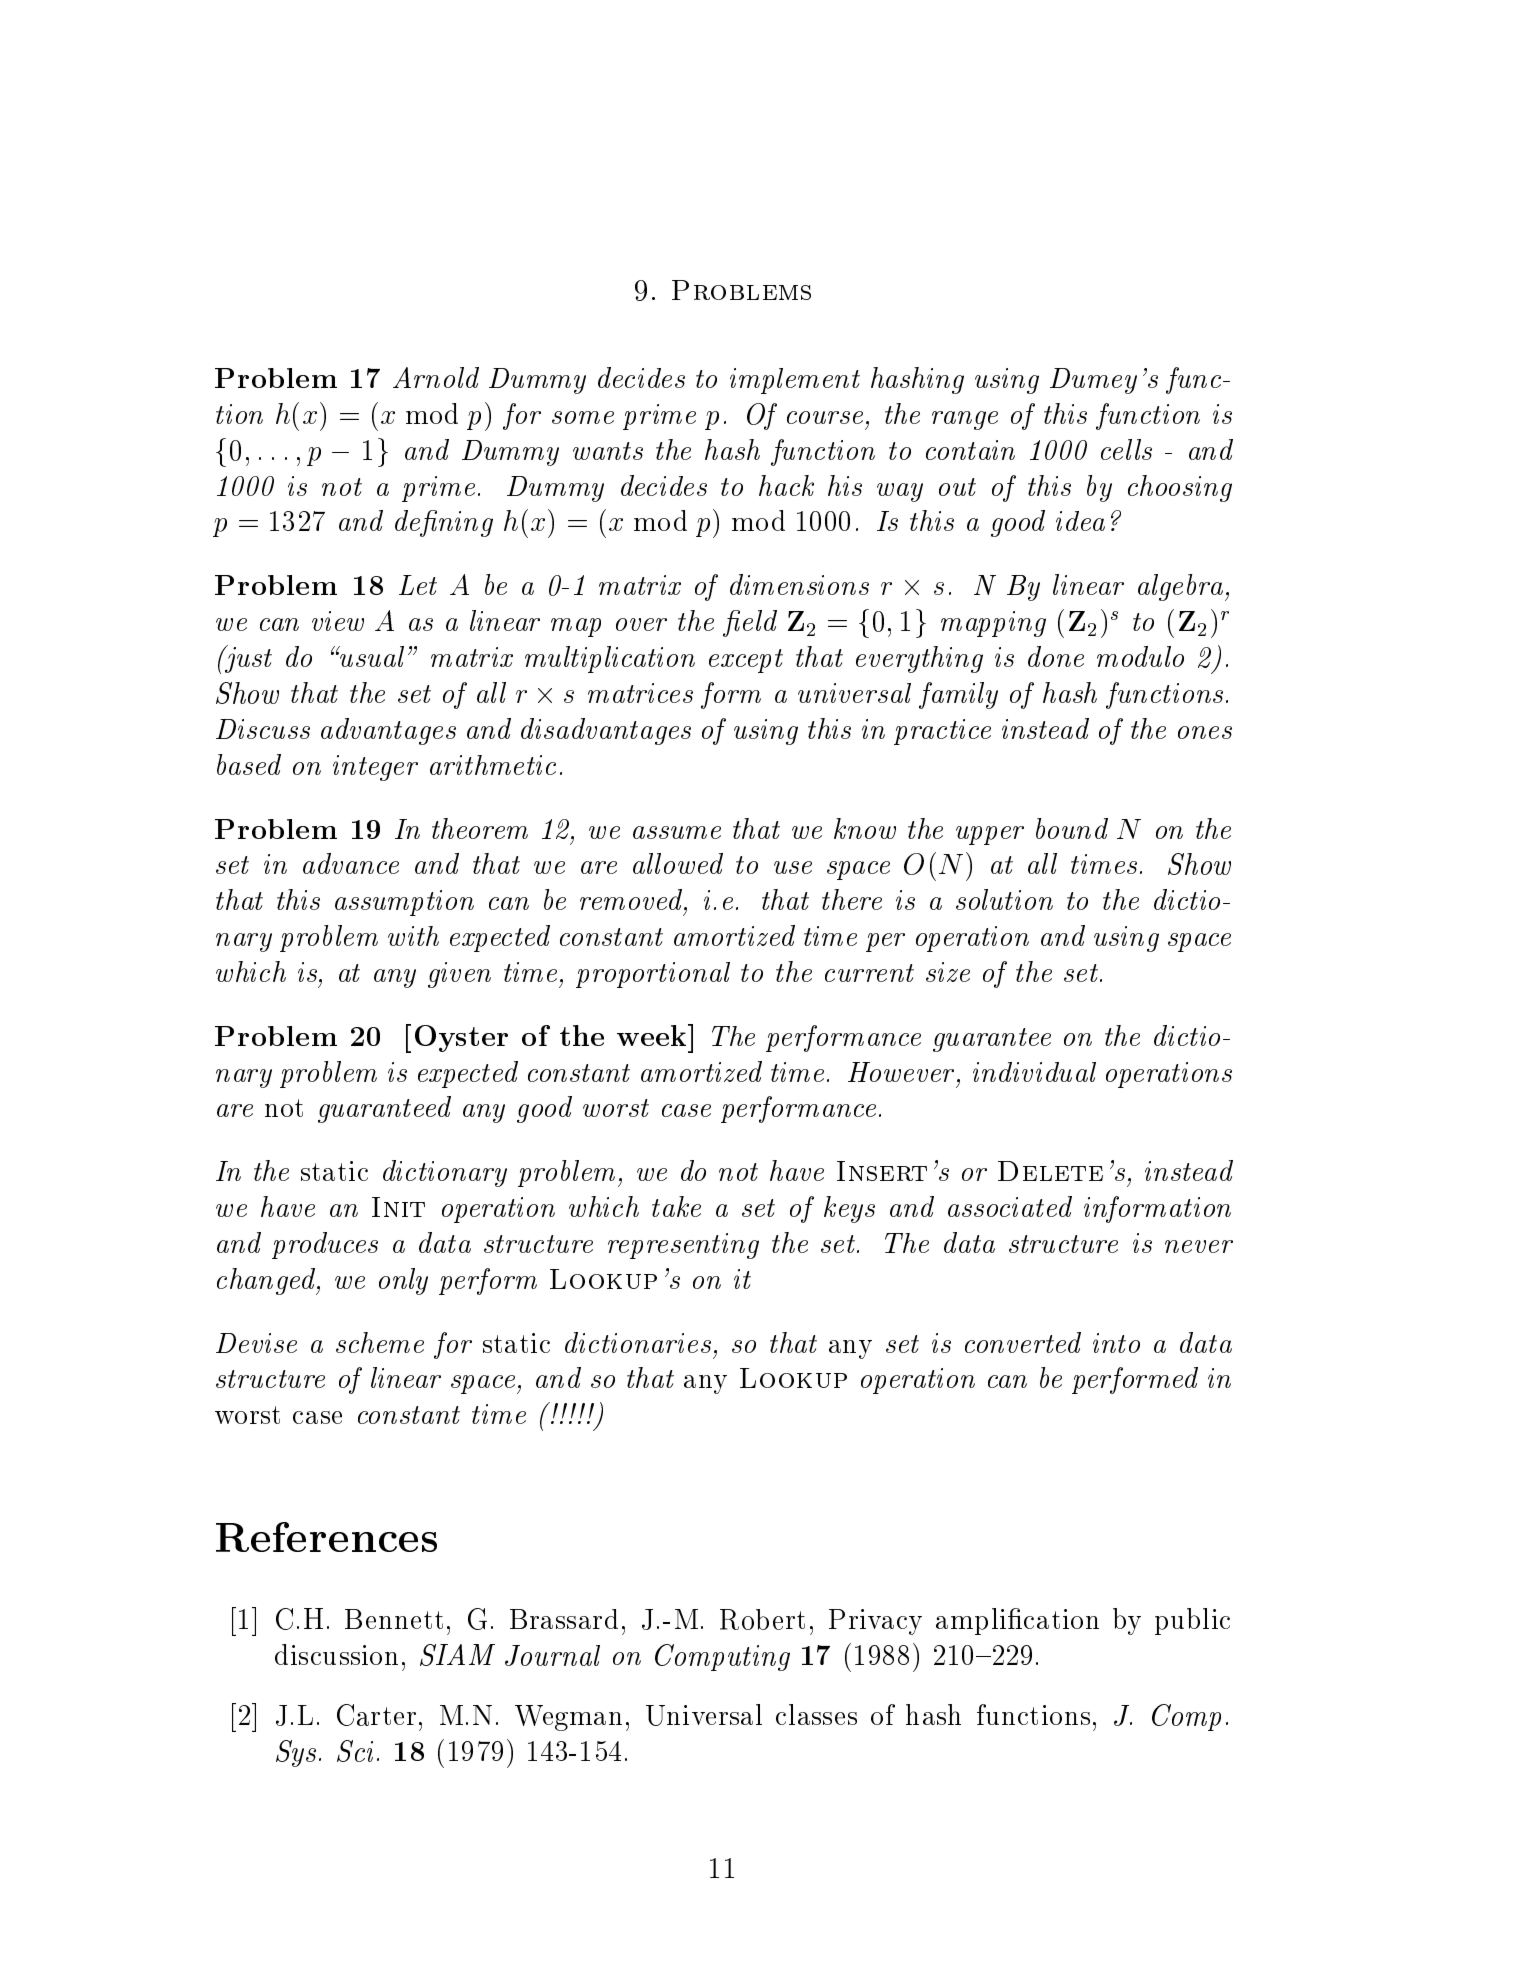 The width and height of the document is (1517, 1964). What do you see at coordinates (965, 420) in the document?
I see `range` at bounding box center [965, 420].
